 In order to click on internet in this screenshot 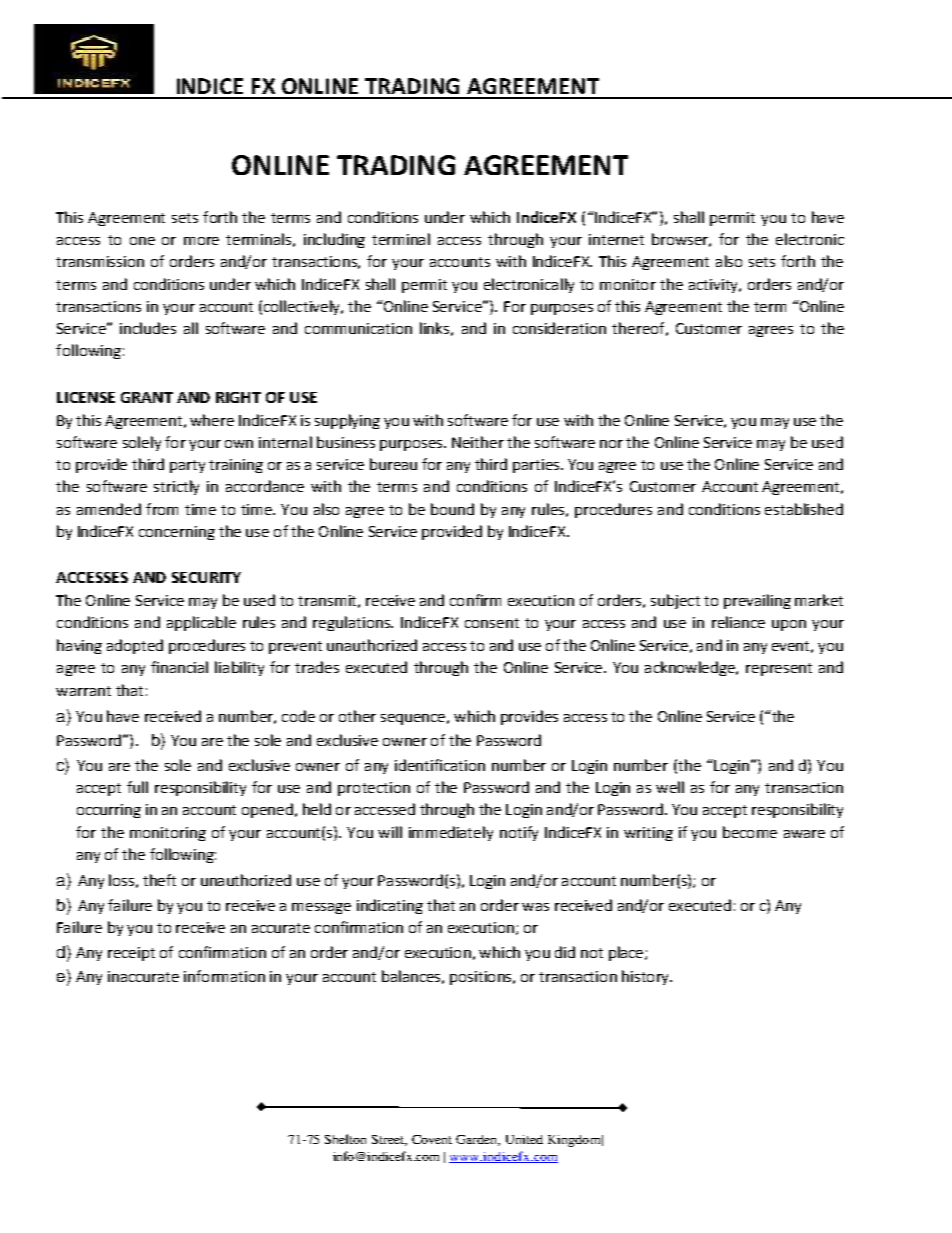, I will do `click(616, 239)`.
